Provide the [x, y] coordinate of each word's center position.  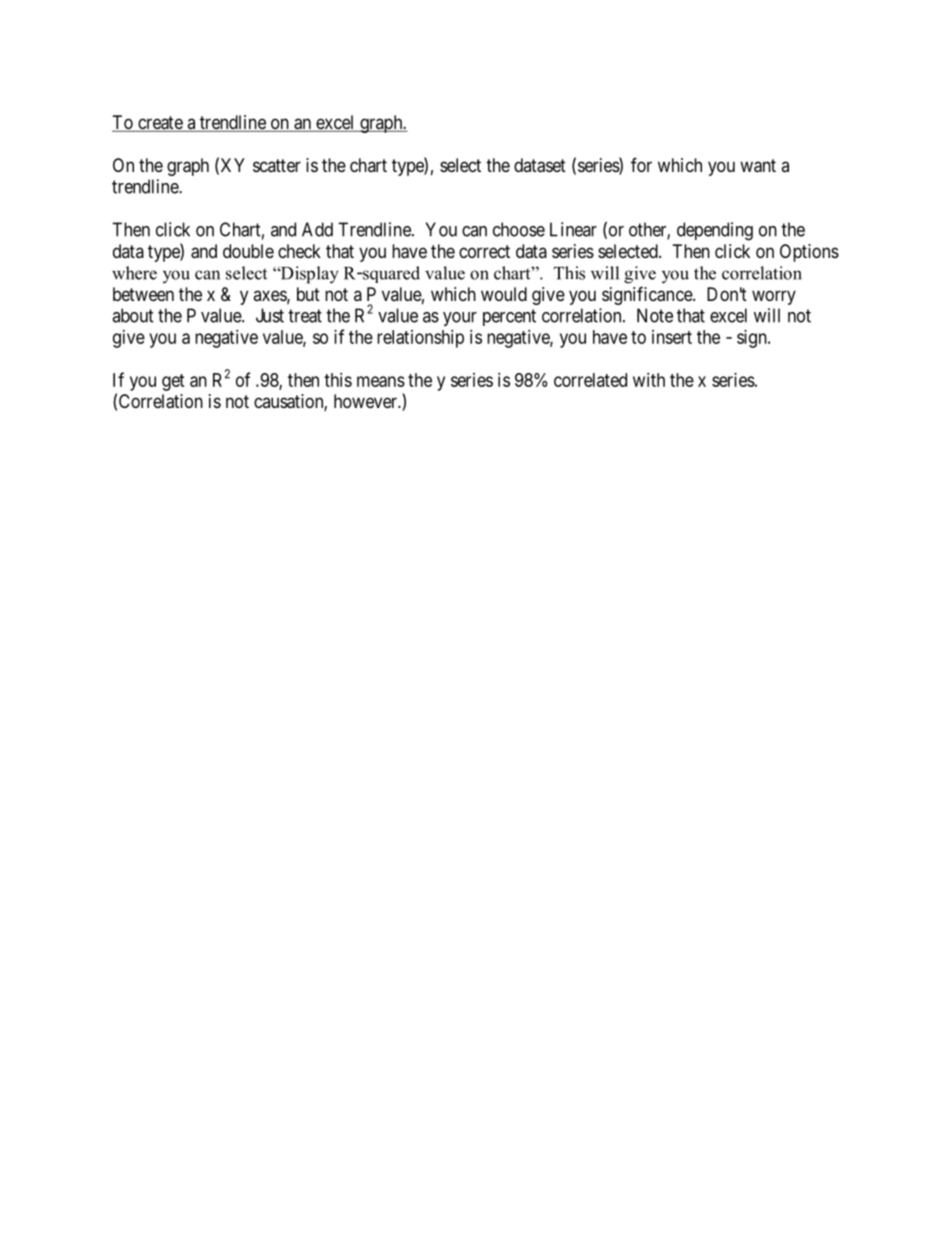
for [641, 164]
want [758, 166]
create [160, 124]
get [173, 382]
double [248, 251]
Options [809, 253]
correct [484, 251]
